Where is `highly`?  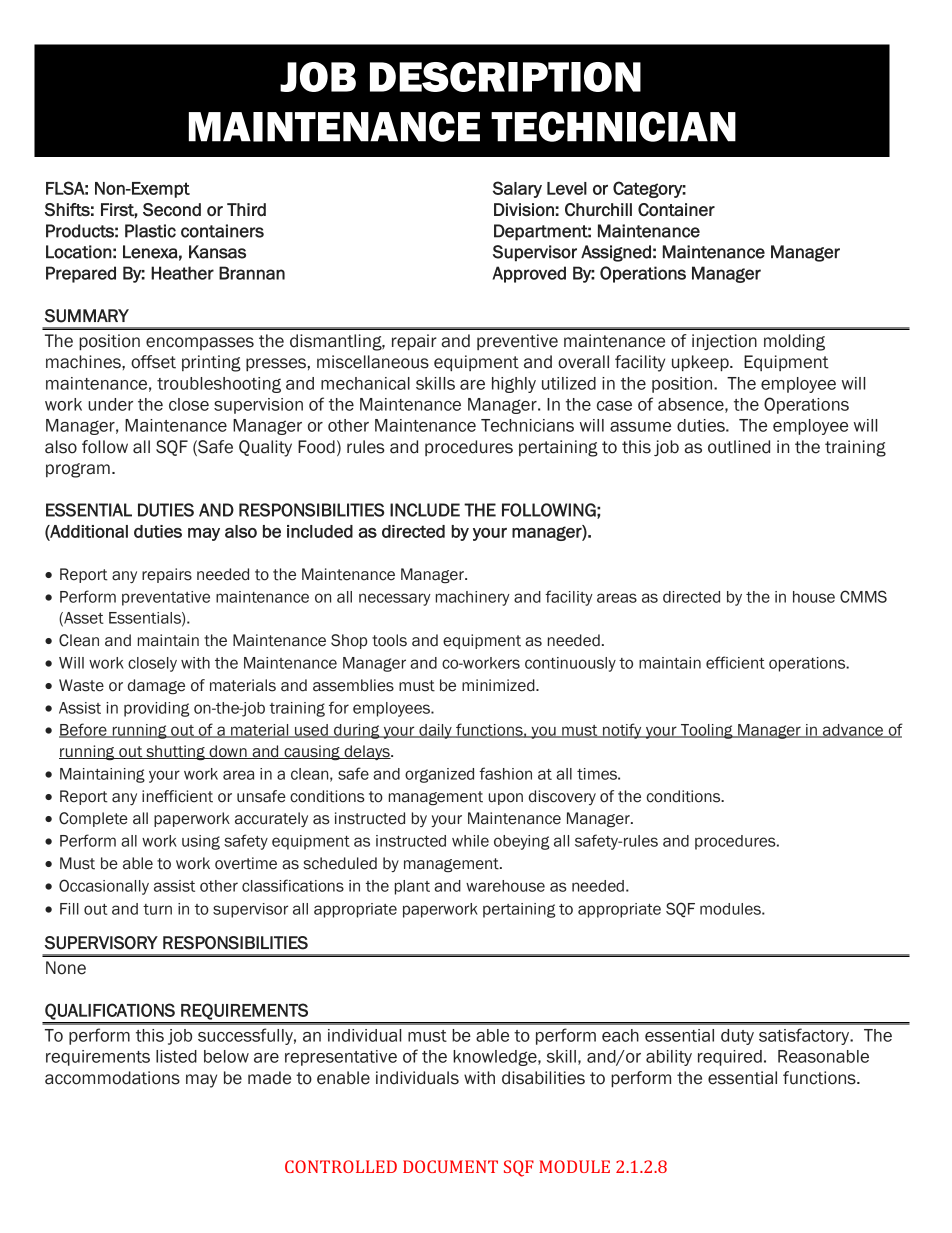 highly is located at coordinates (514, 385).
